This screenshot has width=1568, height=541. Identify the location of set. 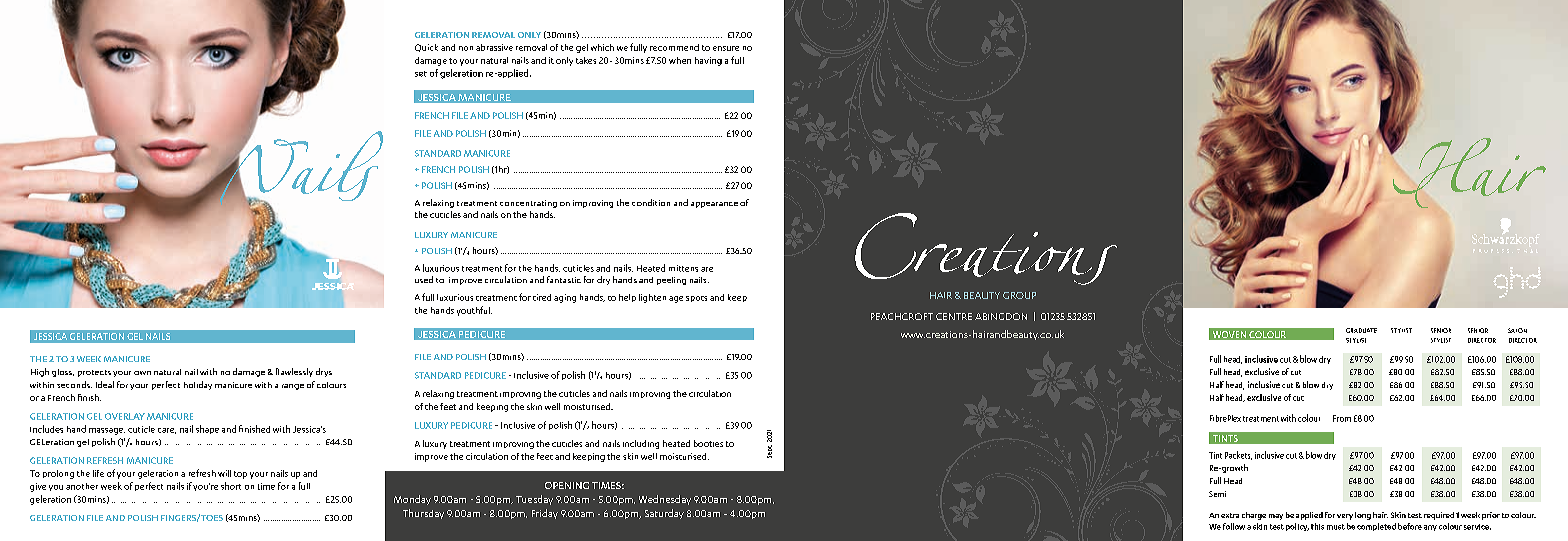
(421, 74).
